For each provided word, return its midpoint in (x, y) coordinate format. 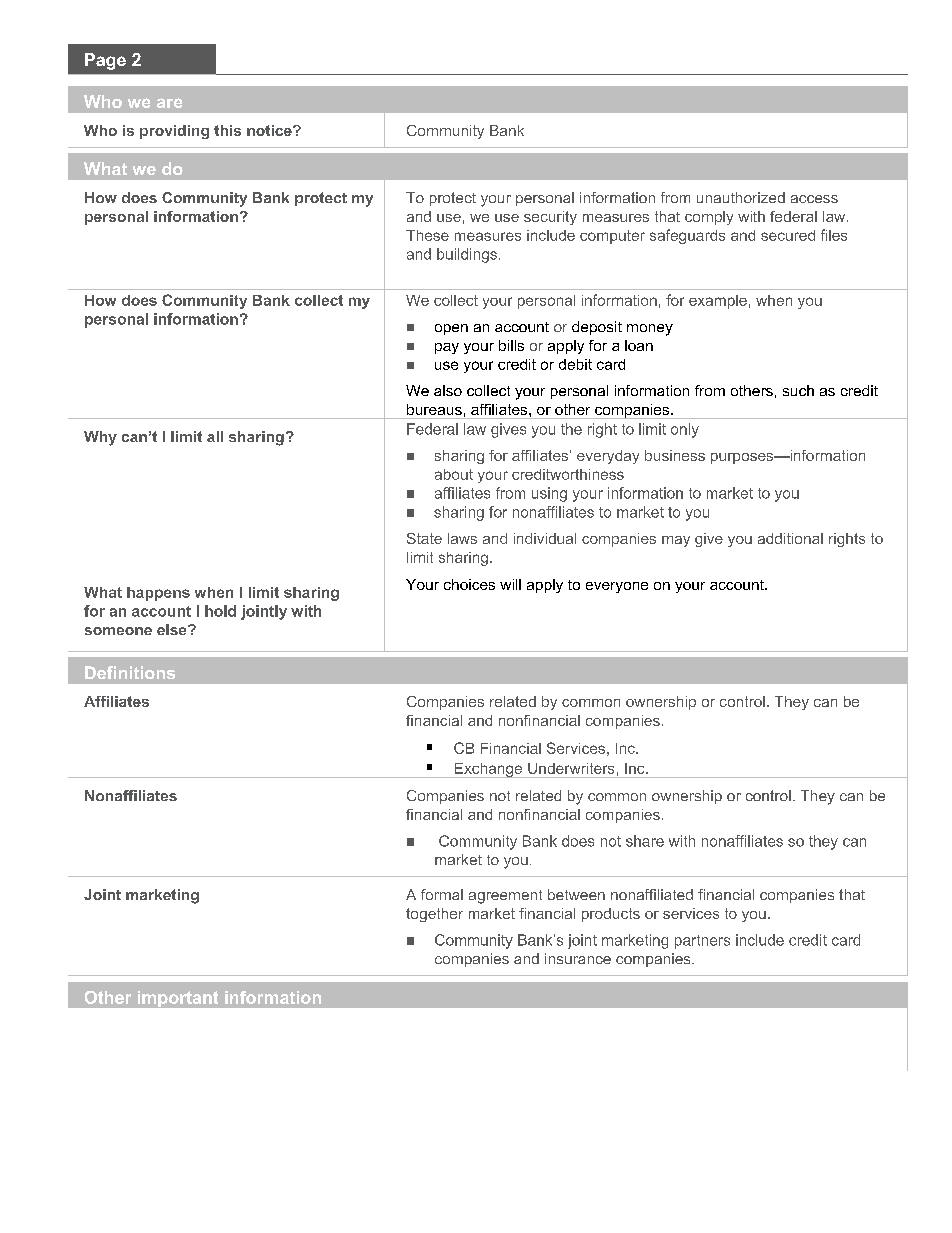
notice (270, 130)
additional (790, 538)
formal (442, 894)
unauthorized (741, 197)
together (434, 915)
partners (702, 942)
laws (462, 538)
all (215, 436)
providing (174, 132)
